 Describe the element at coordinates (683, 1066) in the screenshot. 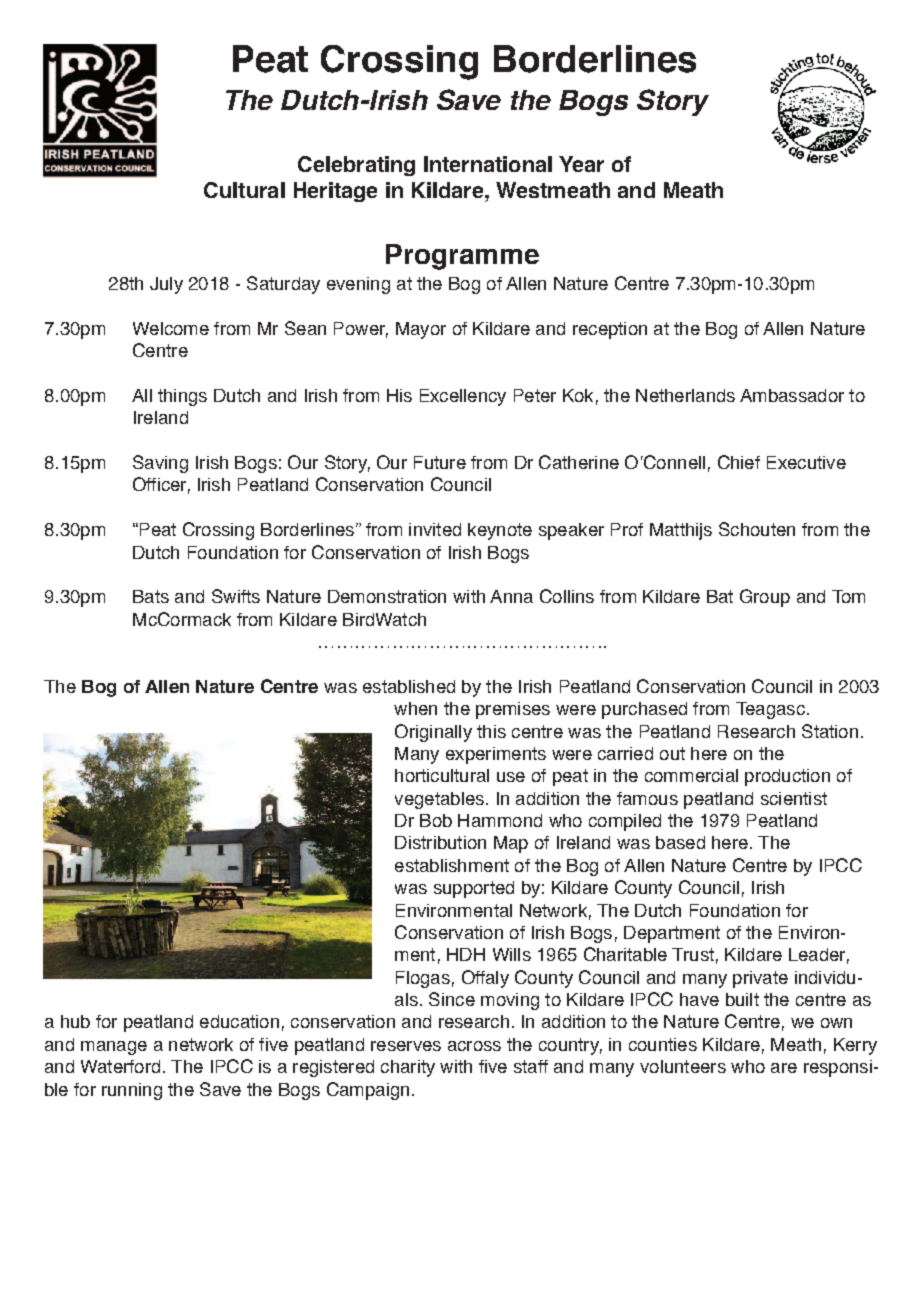

I see `volunteers` at that location.
